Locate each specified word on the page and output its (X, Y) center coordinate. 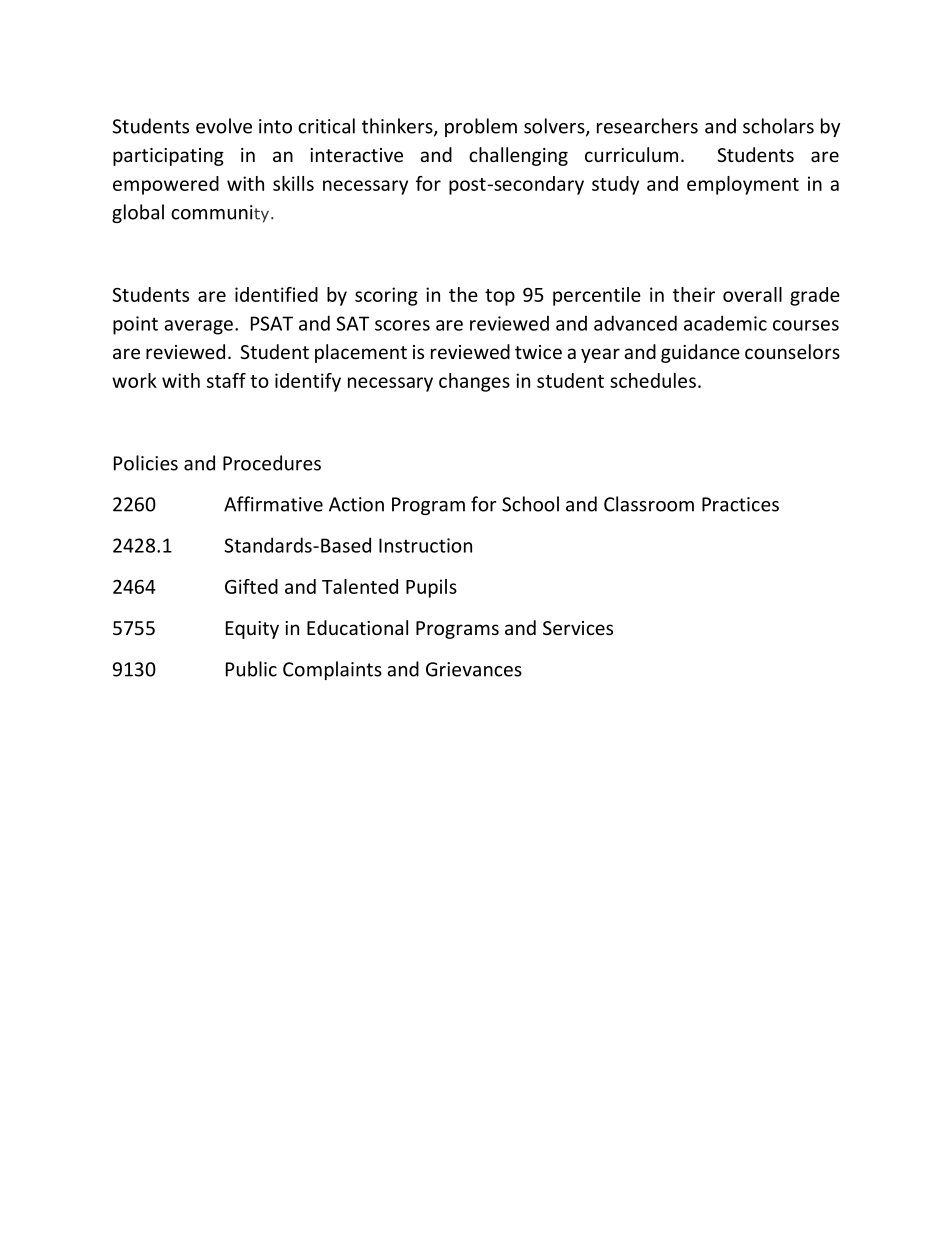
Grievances (474, 669)
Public (251, 669)
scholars (778, 126)
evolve (224, 126)
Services (578, 628)
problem (481, 127)
